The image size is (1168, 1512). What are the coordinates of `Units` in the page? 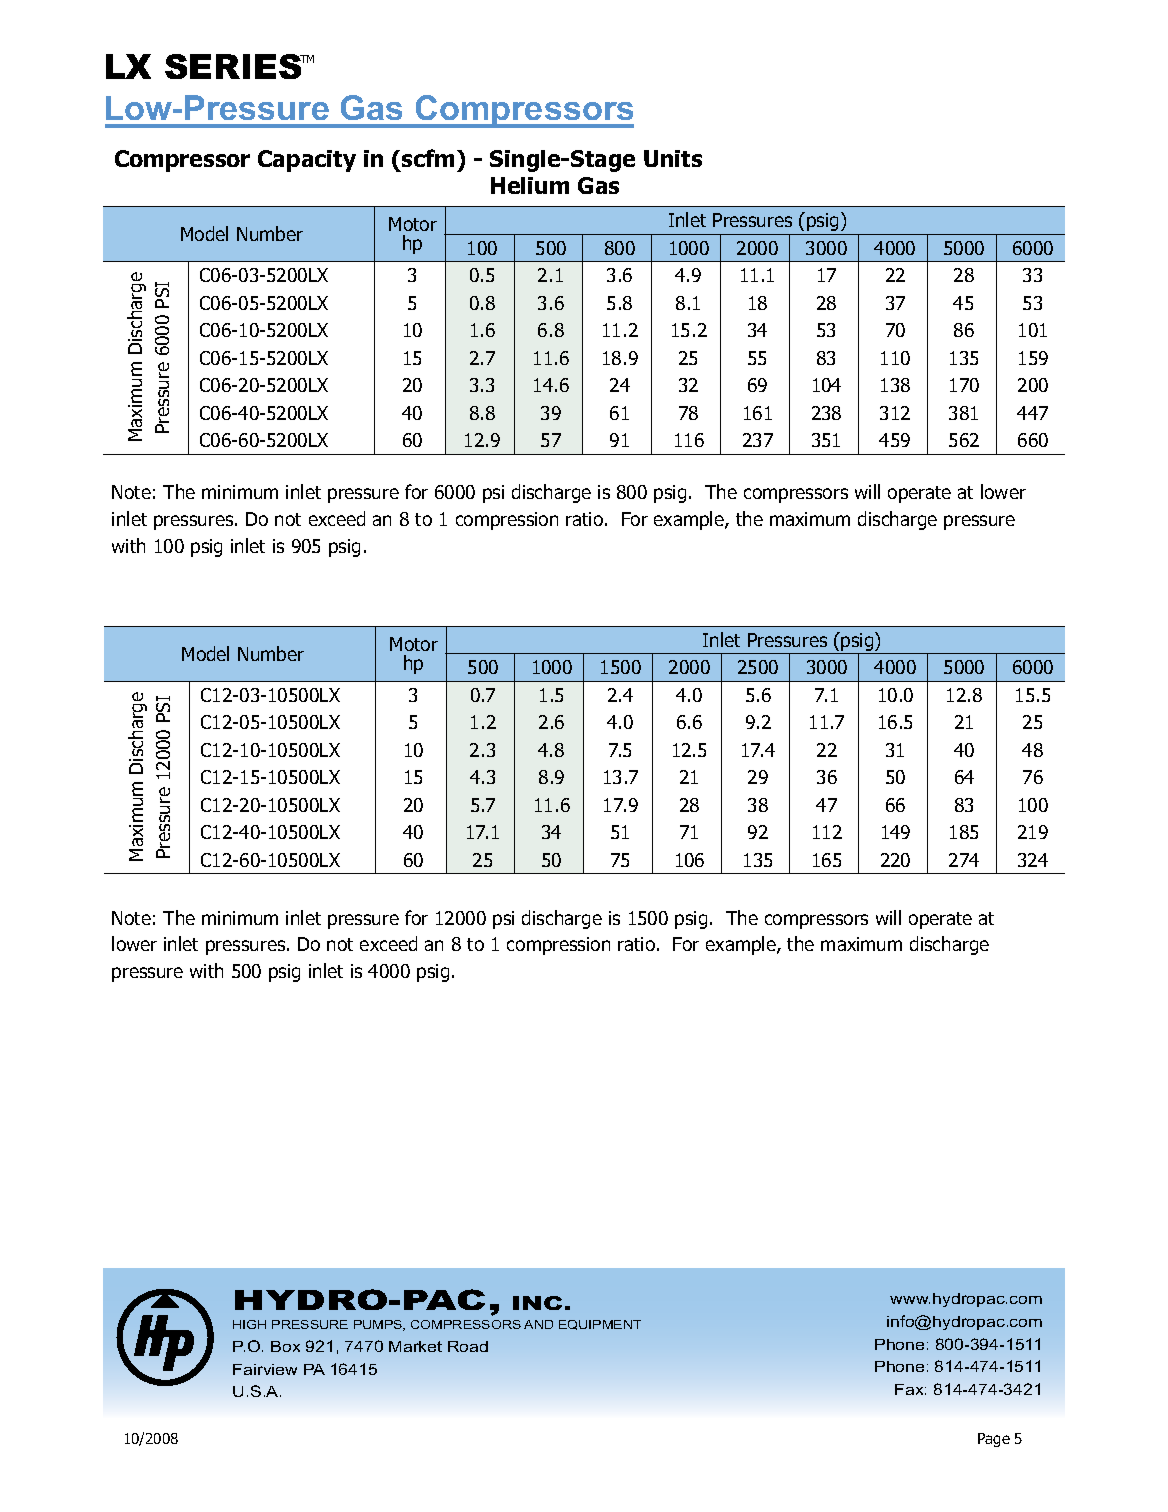 It's located at (673, 158).
